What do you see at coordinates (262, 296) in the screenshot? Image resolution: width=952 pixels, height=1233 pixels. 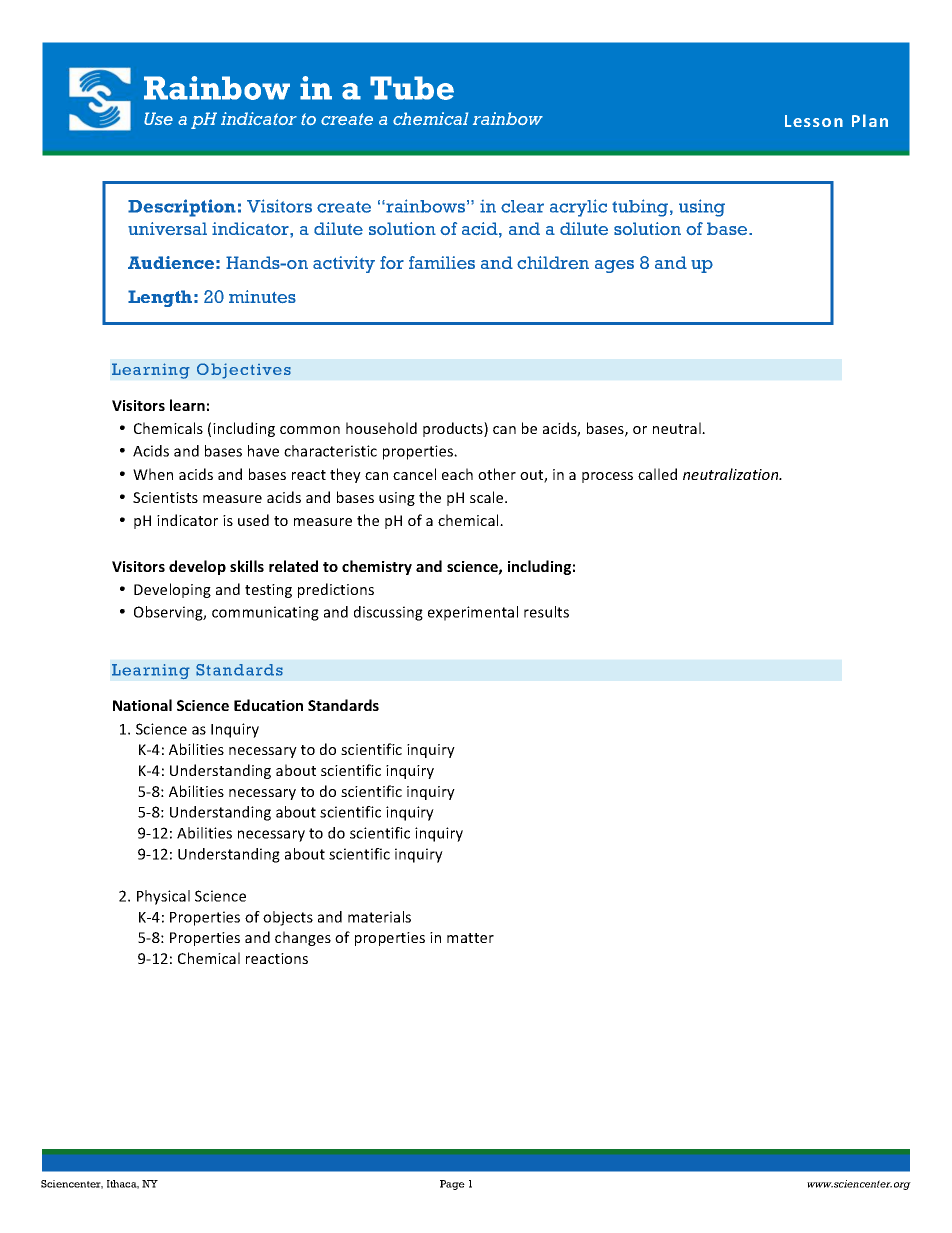 I see `minutes` at bounding box center [262, 296].
